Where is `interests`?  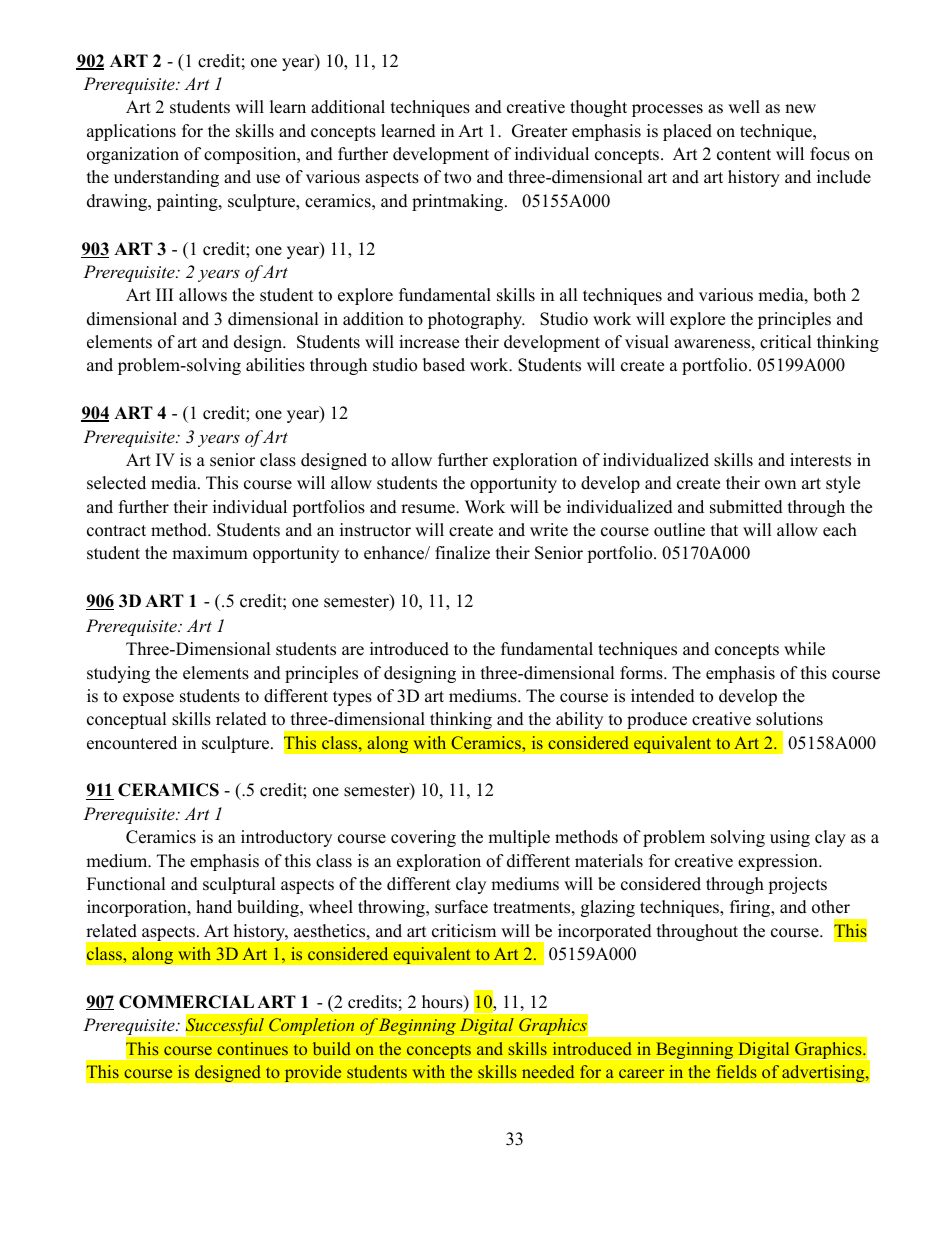
interests is located at coordinates (820, 460).
